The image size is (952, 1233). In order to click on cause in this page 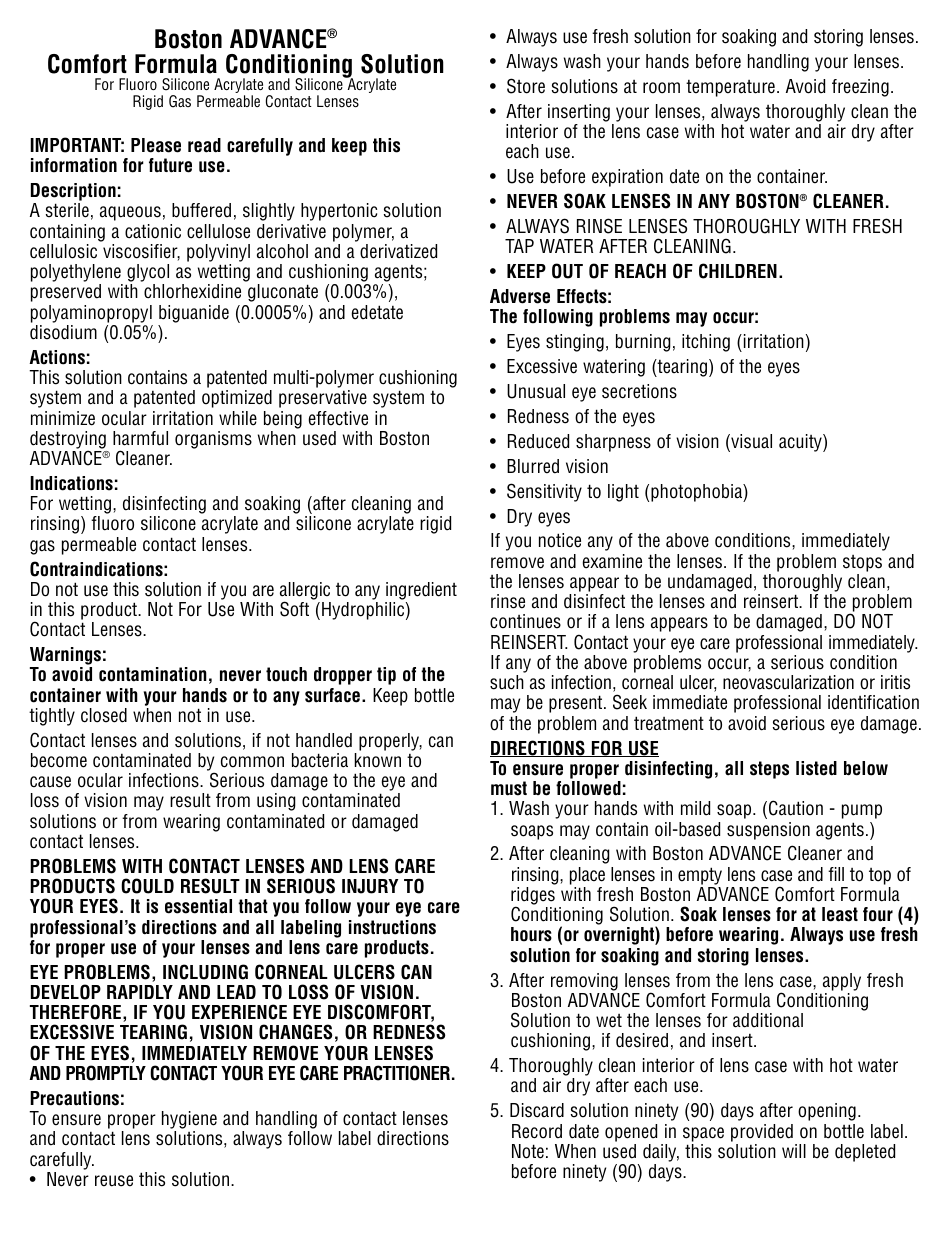, I will do `click(50, 782)`.
